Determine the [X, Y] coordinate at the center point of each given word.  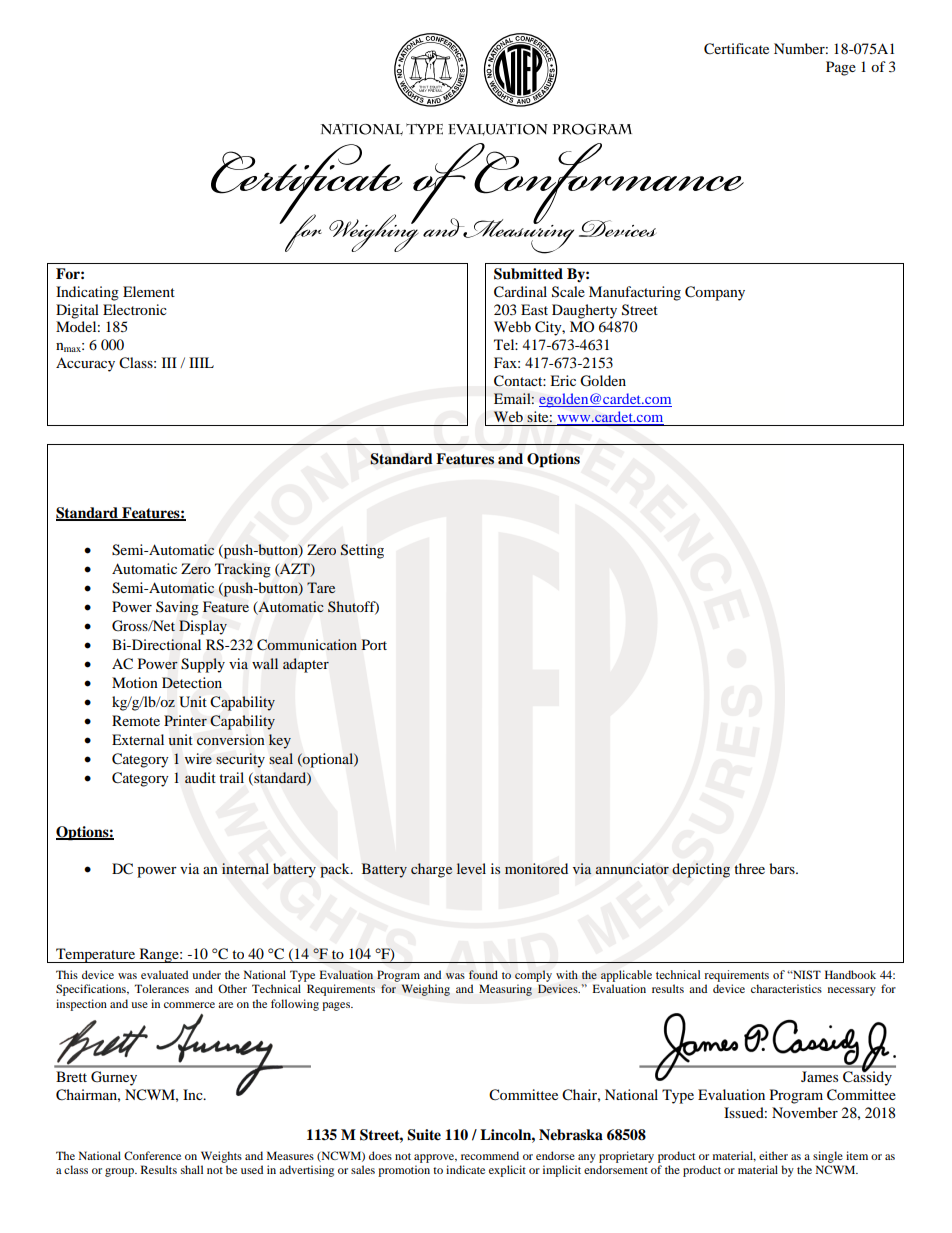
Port [374, 644]
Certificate [736, 49]
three [749, 868]
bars [783, 868]
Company [715, 293]
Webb [512, 326]
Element [149, 291]
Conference [152, 1155]
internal [245, 868]
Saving [177, 608]
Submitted [528, 274]
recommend [490, 1155]
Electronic [135, 309]
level [471, 868]
